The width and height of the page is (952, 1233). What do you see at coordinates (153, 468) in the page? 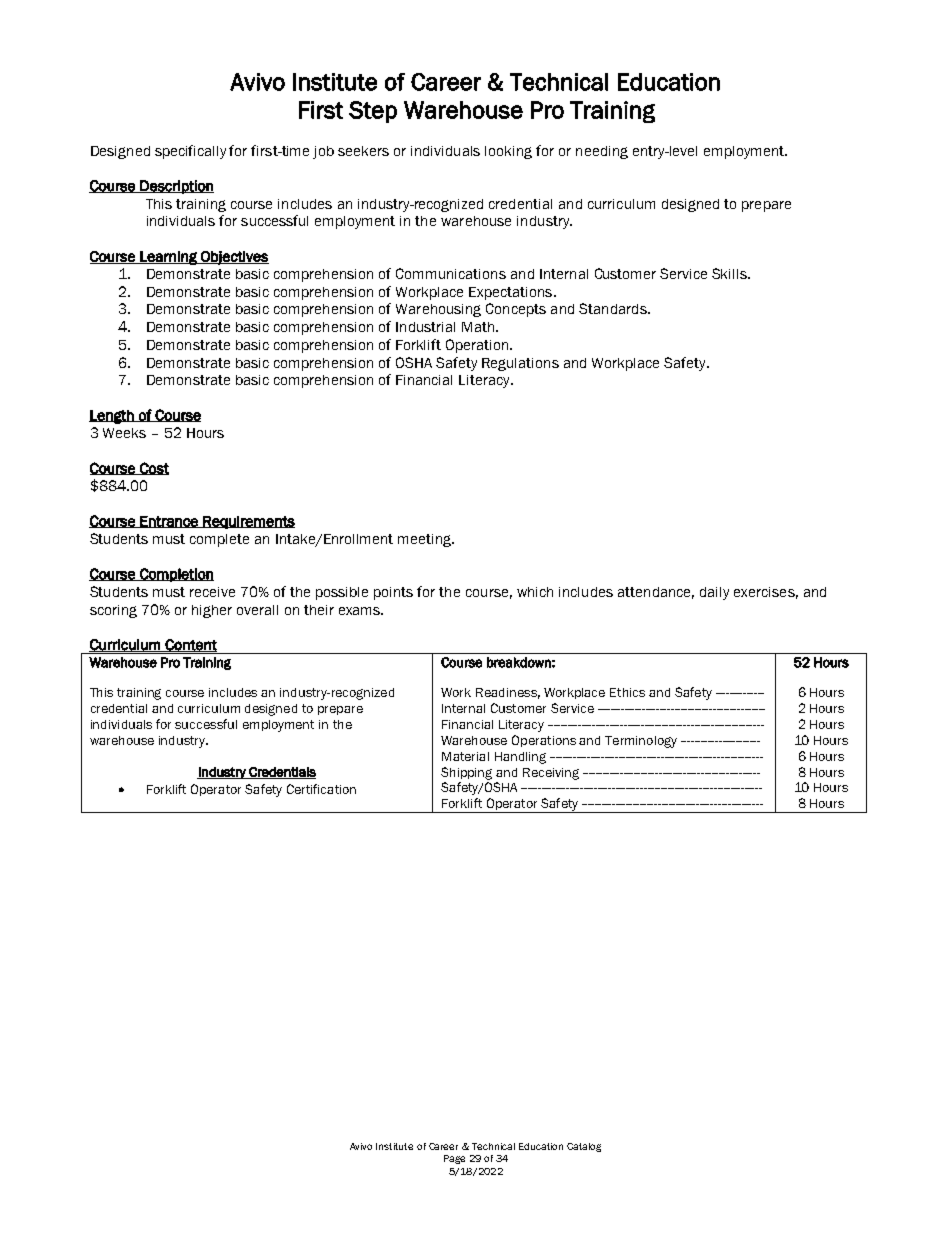
I see `Cost` at bounding box center [153, 468].
